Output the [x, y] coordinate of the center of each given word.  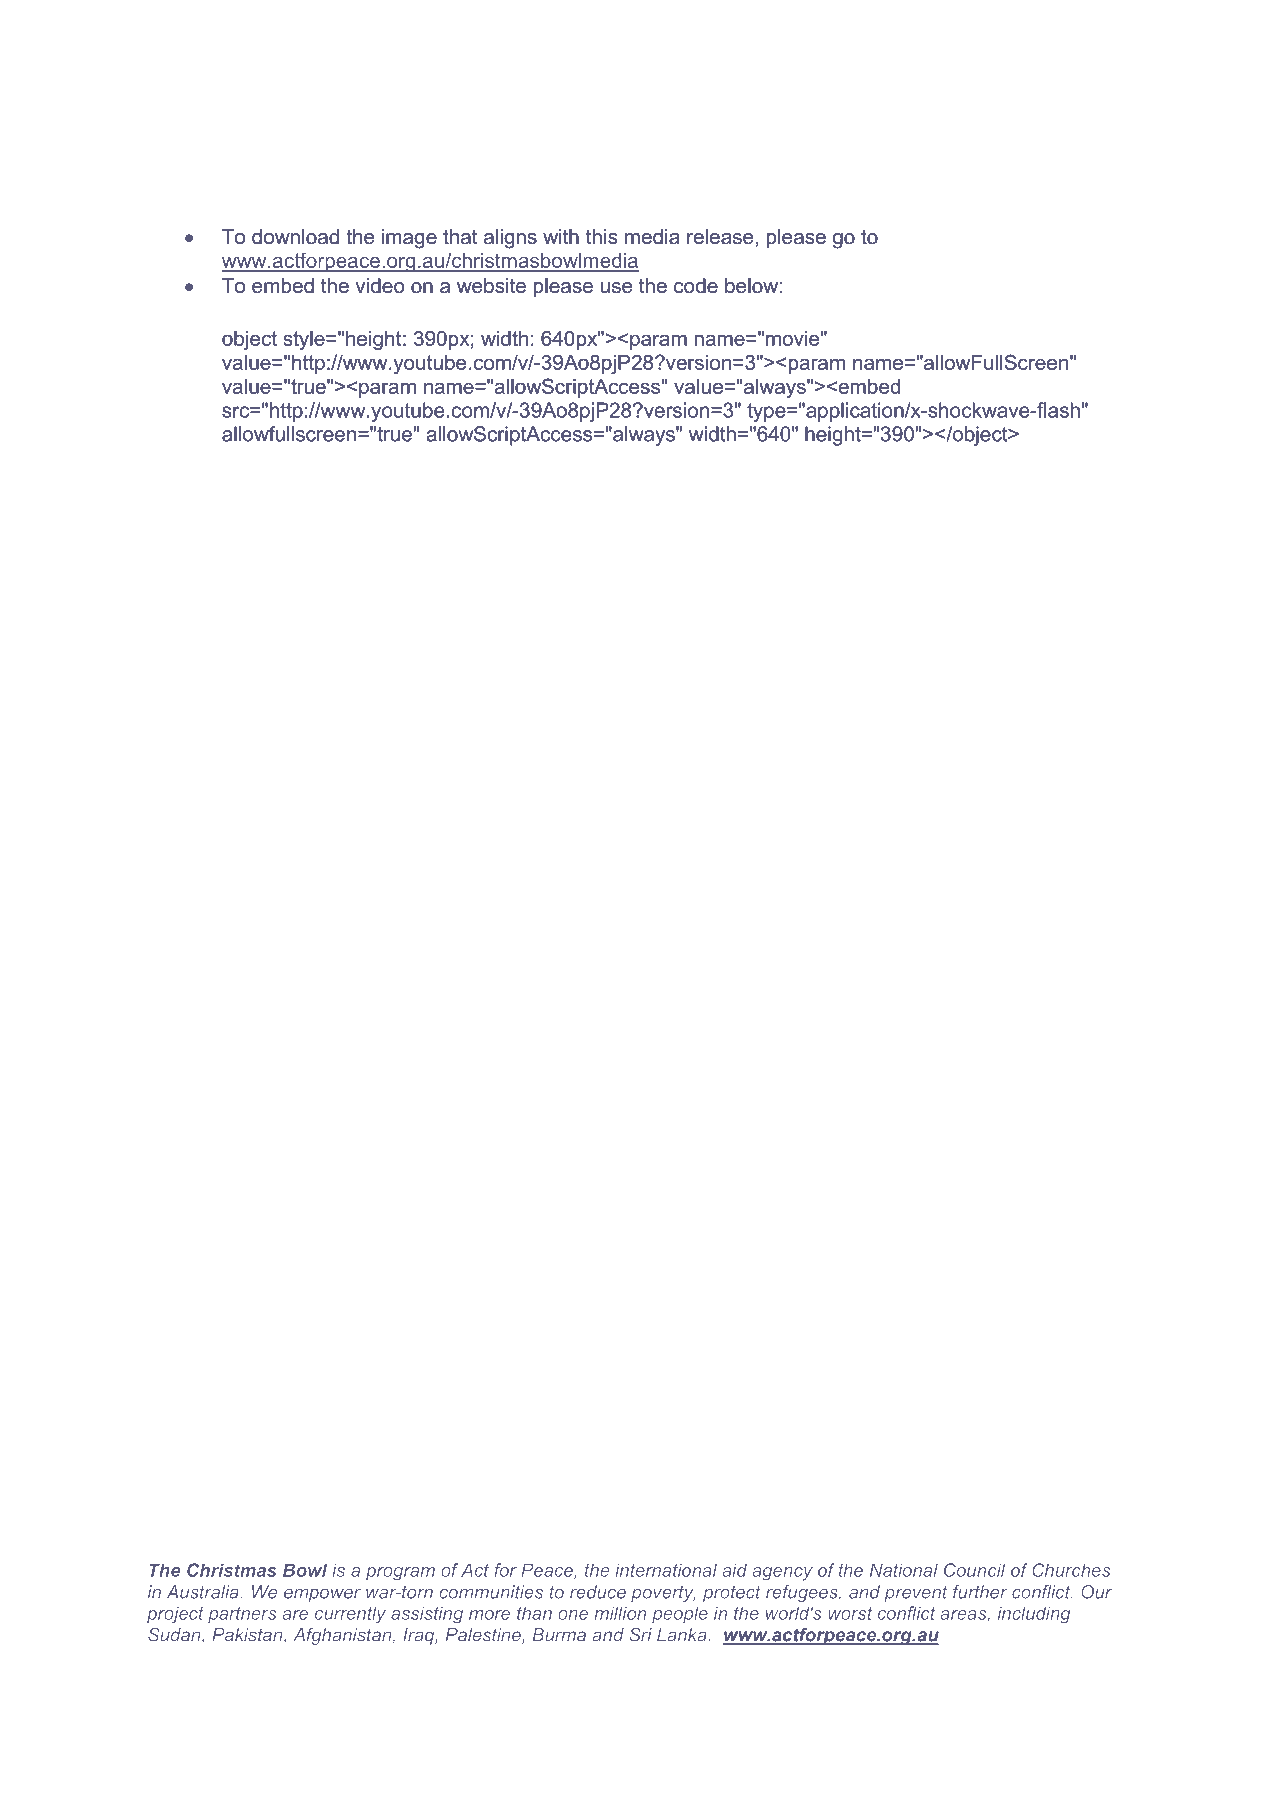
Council [974, 1570]
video [380, 286]
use [616, 288]
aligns [510, 239]
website [491, 286]
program [400, 1574]
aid [735, 1570]
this [602, 237]
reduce [598, 1592]
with [561, 236]
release [720, 237]
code [696, 286]
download [295, 237]
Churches [1071, 1570]
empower [322, 1595]
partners [242, 1615]
